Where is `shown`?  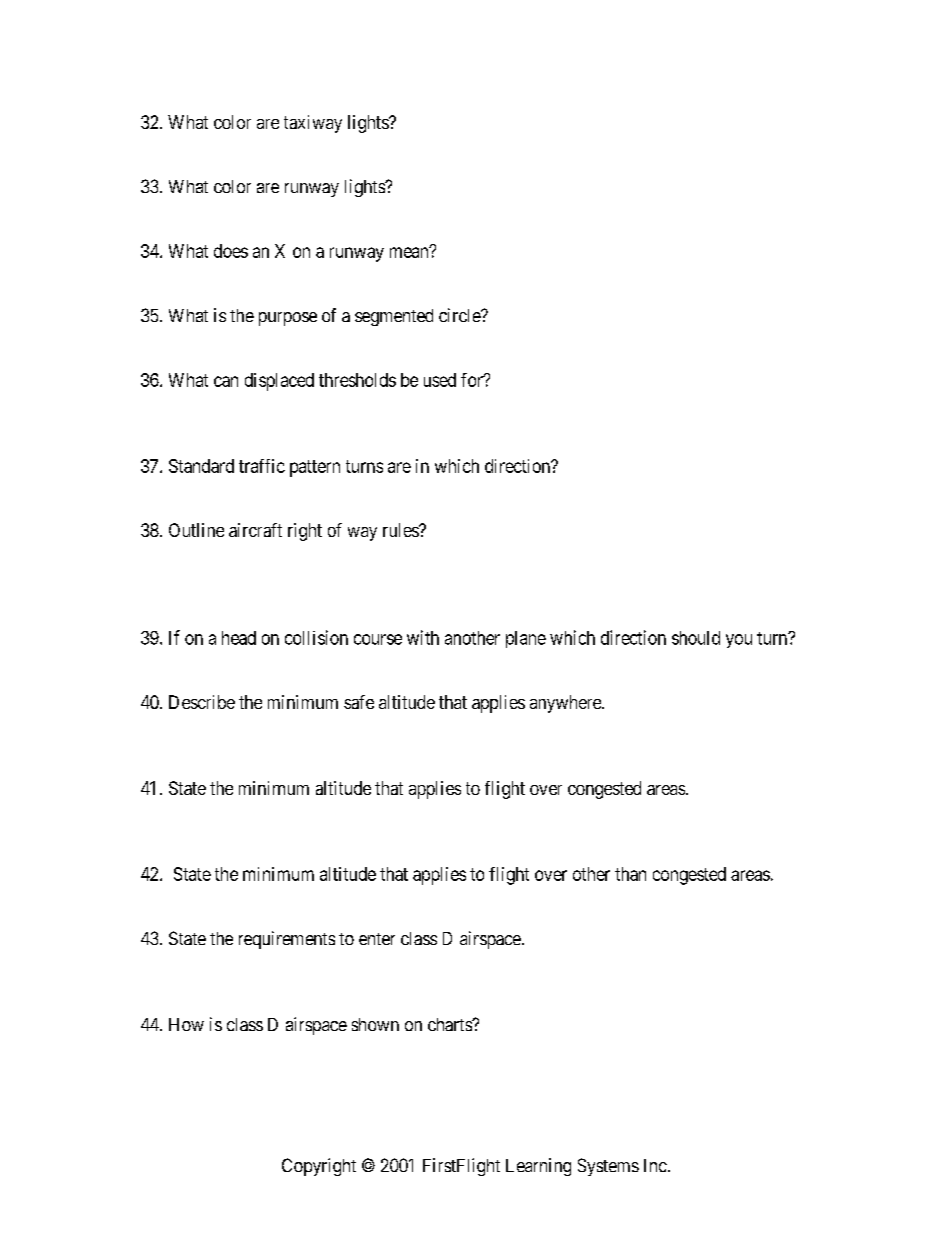 shown is located at coordinates (375, 1024).
